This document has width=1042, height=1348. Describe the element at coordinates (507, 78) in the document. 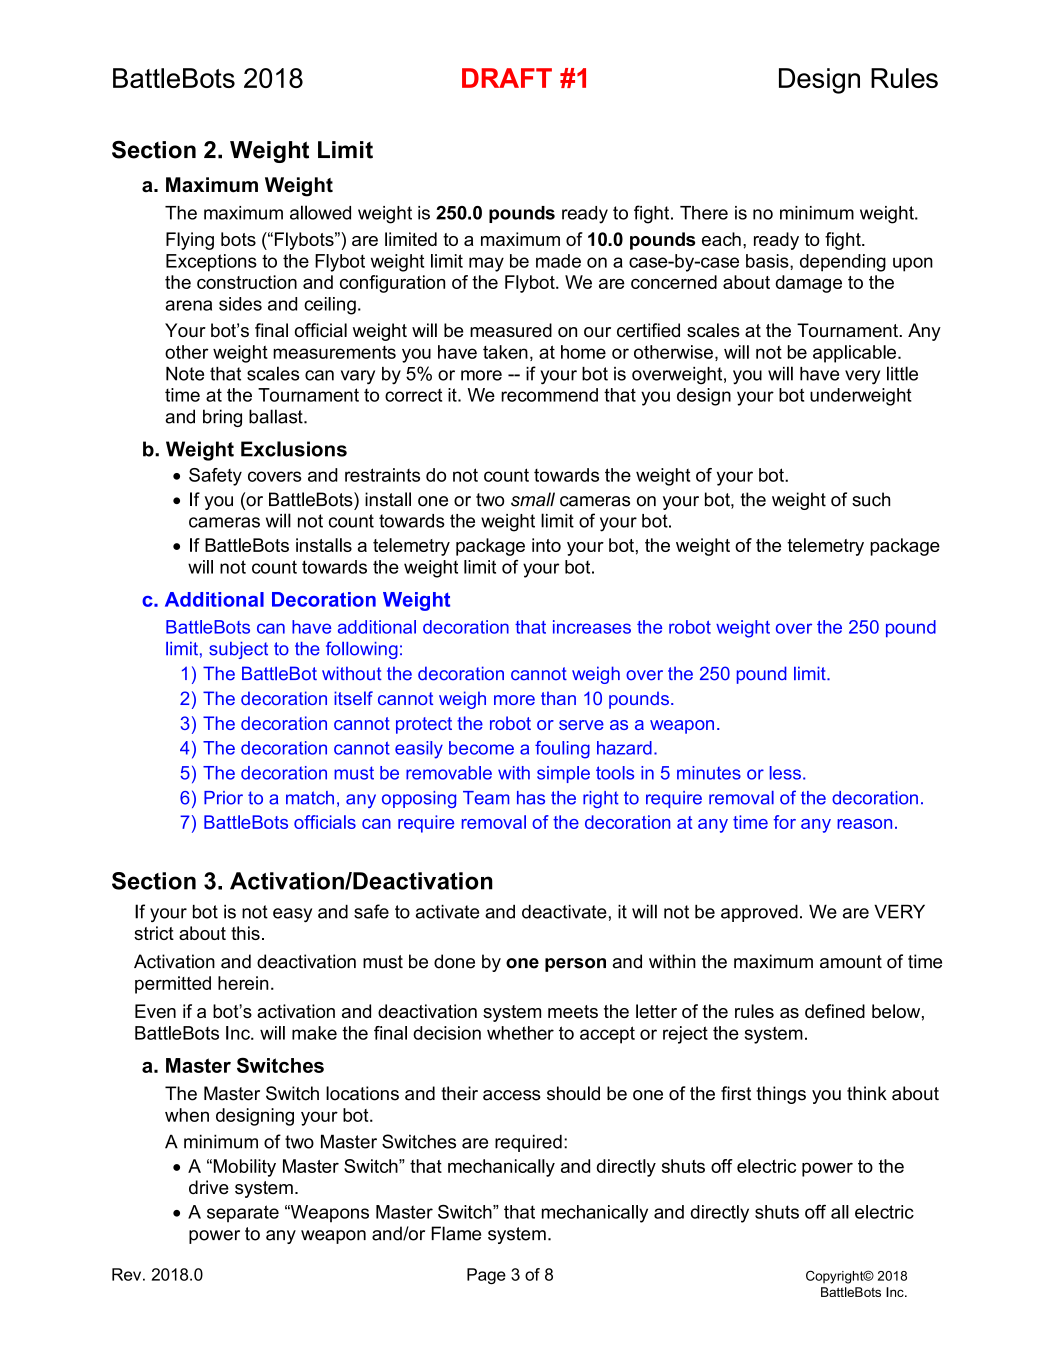

I see `DRAFT` at that location.
